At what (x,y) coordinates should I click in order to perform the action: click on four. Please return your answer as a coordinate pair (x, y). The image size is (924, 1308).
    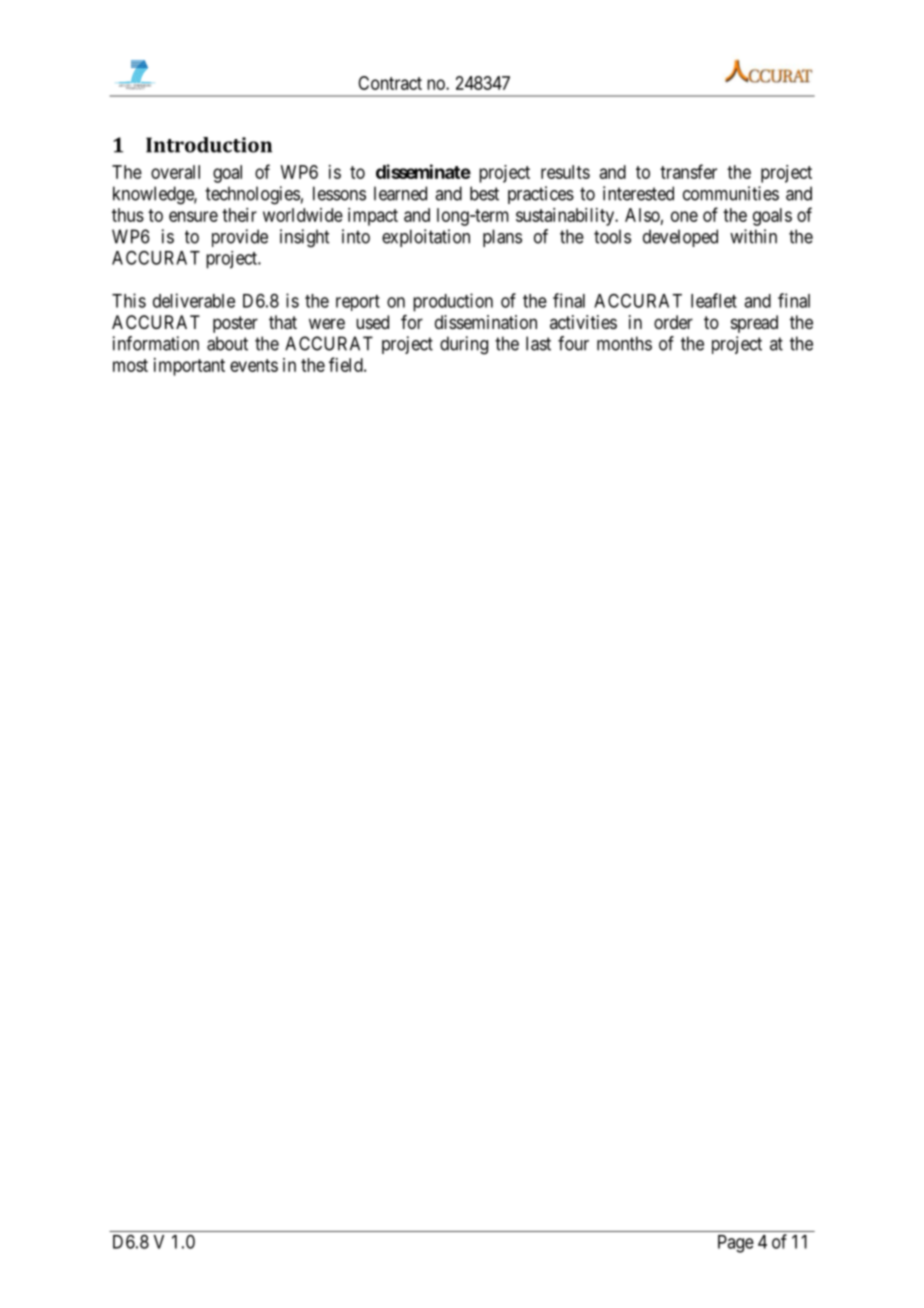
    Looking at the image, I should click on (573, 343).
